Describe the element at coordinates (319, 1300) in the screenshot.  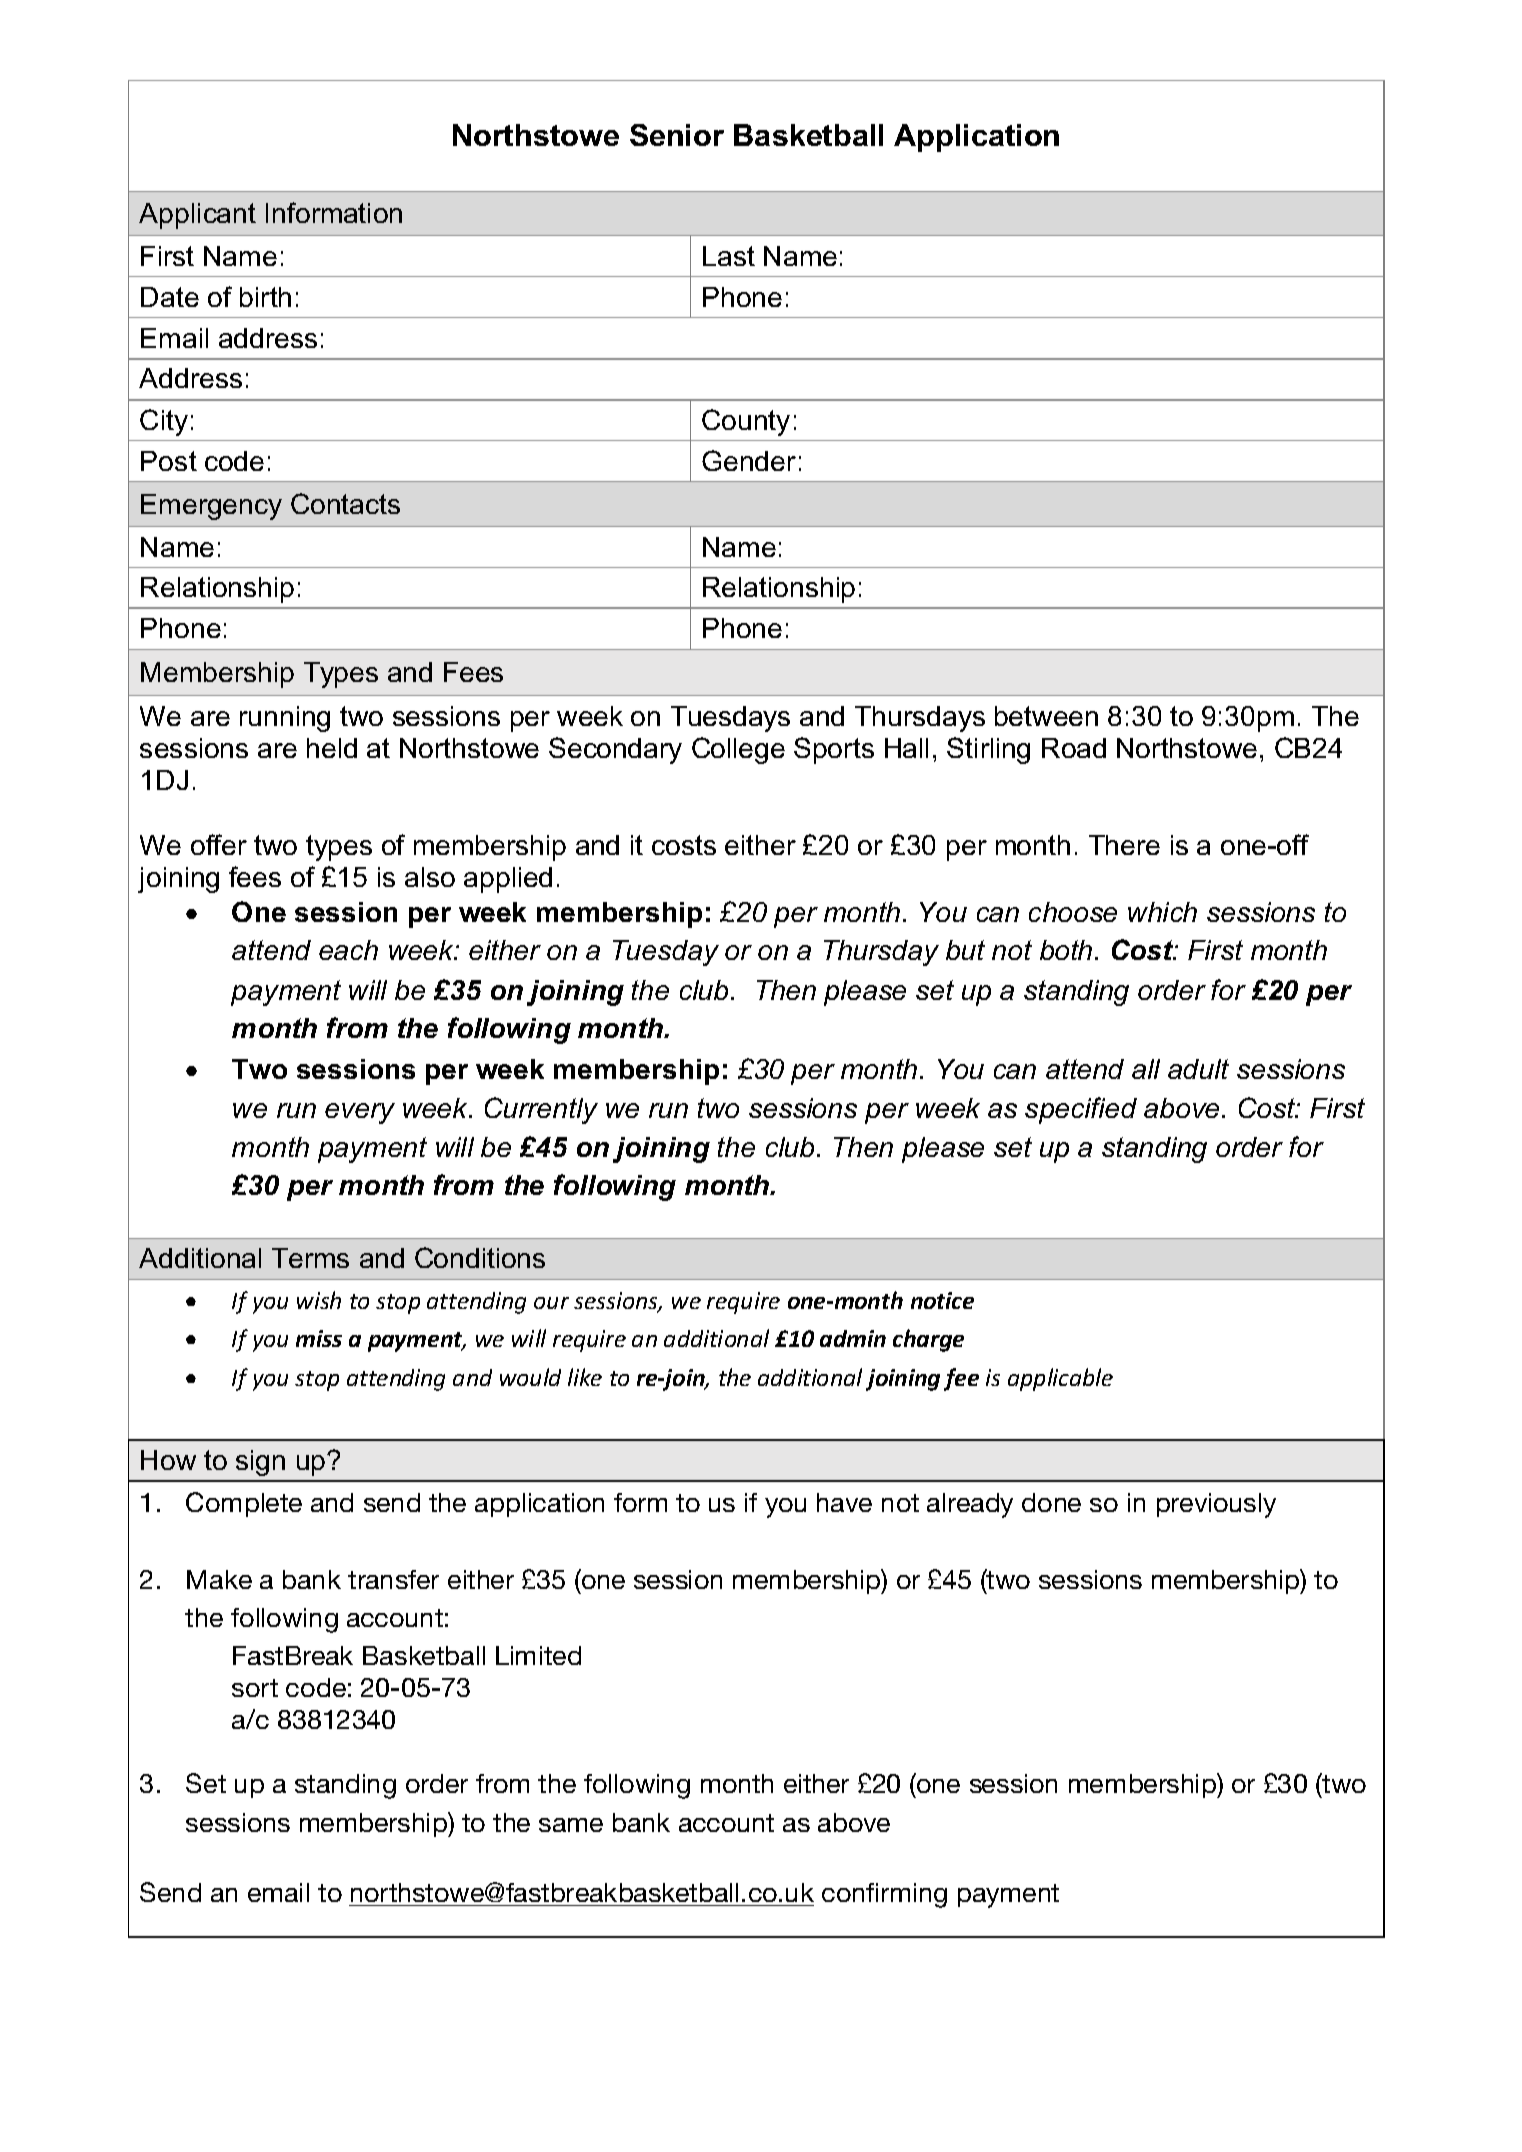
I see `wish` at that location.
